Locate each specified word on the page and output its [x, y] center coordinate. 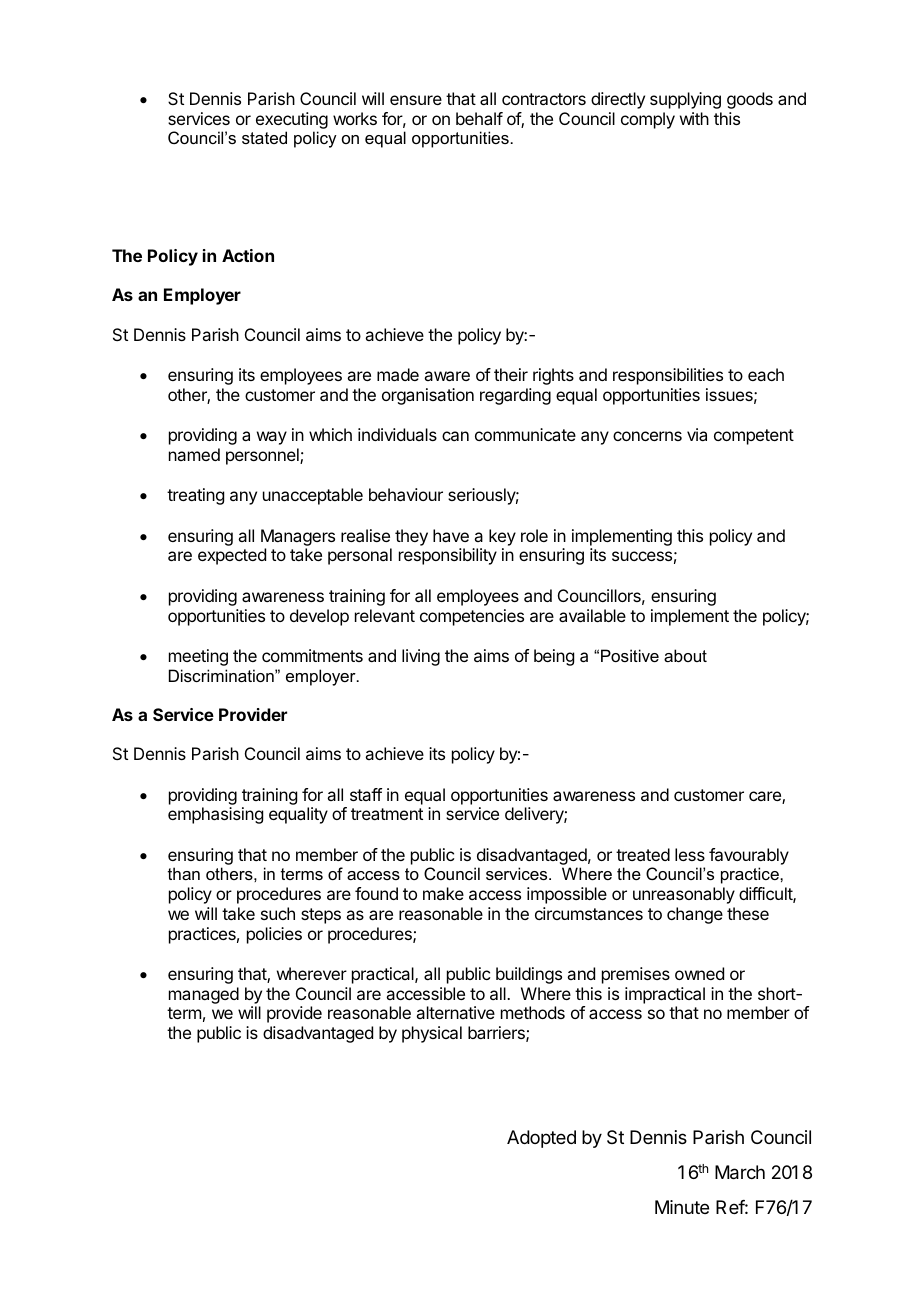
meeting [198, 657]
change [695, 915]
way [272, 438]
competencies [472, 617]
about [685, 655]
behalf [479, 118]
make [443, 893]
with [694, 118]
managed [204, 995]
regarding [515, 396]
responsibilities [668, 376]
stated [264, 137]
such [278, 913]
